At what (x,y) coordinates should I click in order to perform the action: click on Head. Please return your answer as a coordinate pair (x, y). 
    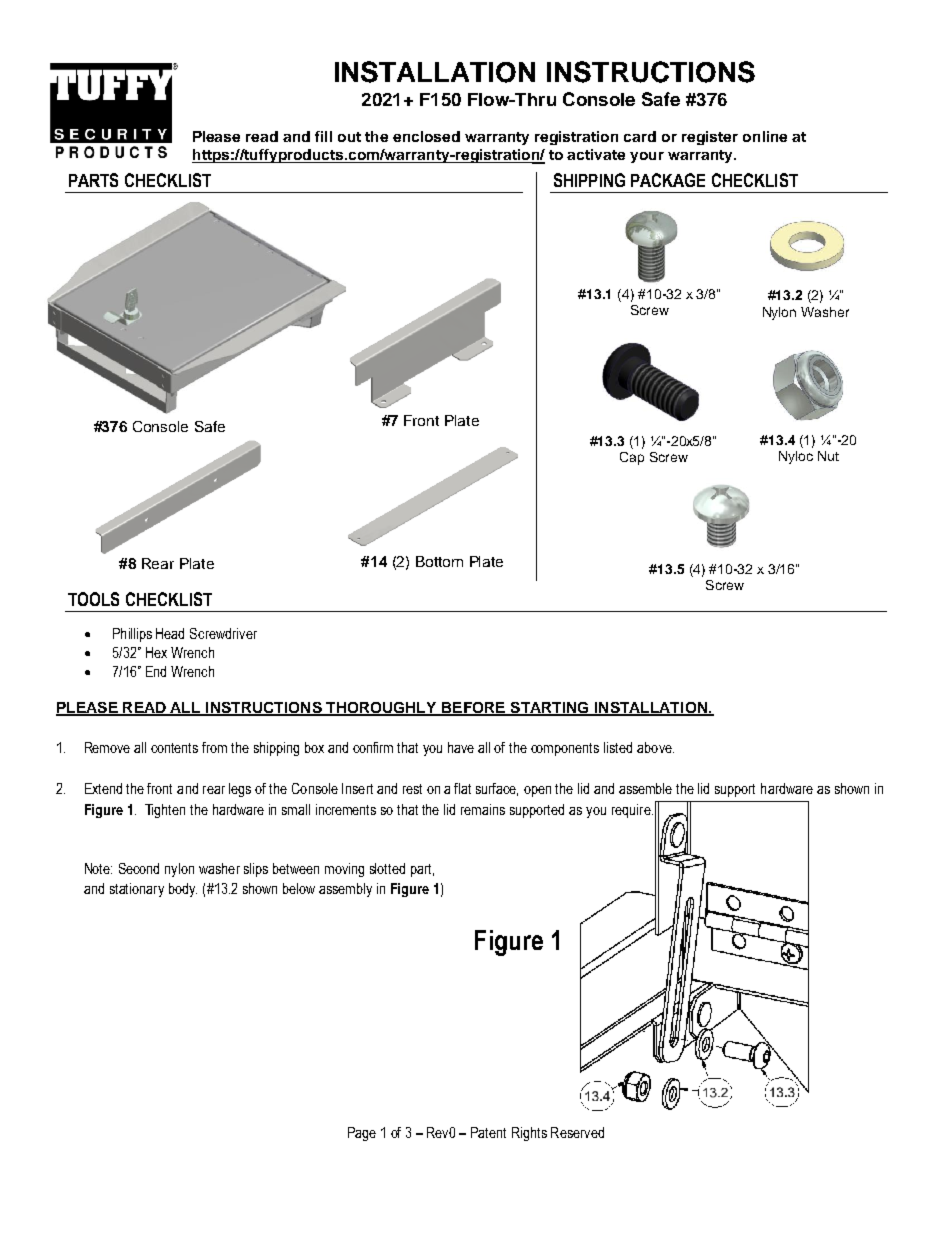
    Looking at the image, I should click on (170, 633).
